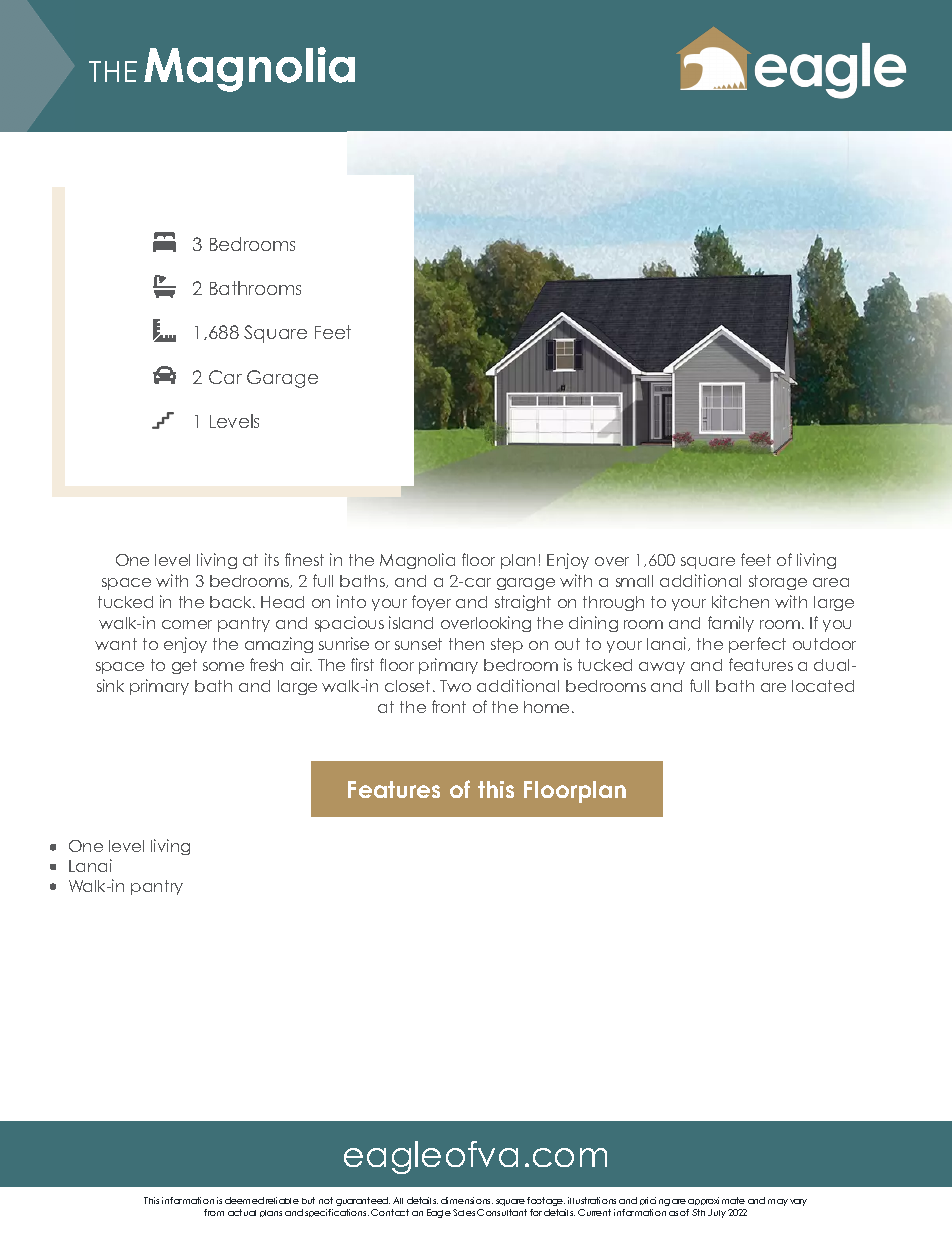 This document has width=952, height=1233. Describe the element at coordinates (449, 706) in the document. I see `front` at that location.
